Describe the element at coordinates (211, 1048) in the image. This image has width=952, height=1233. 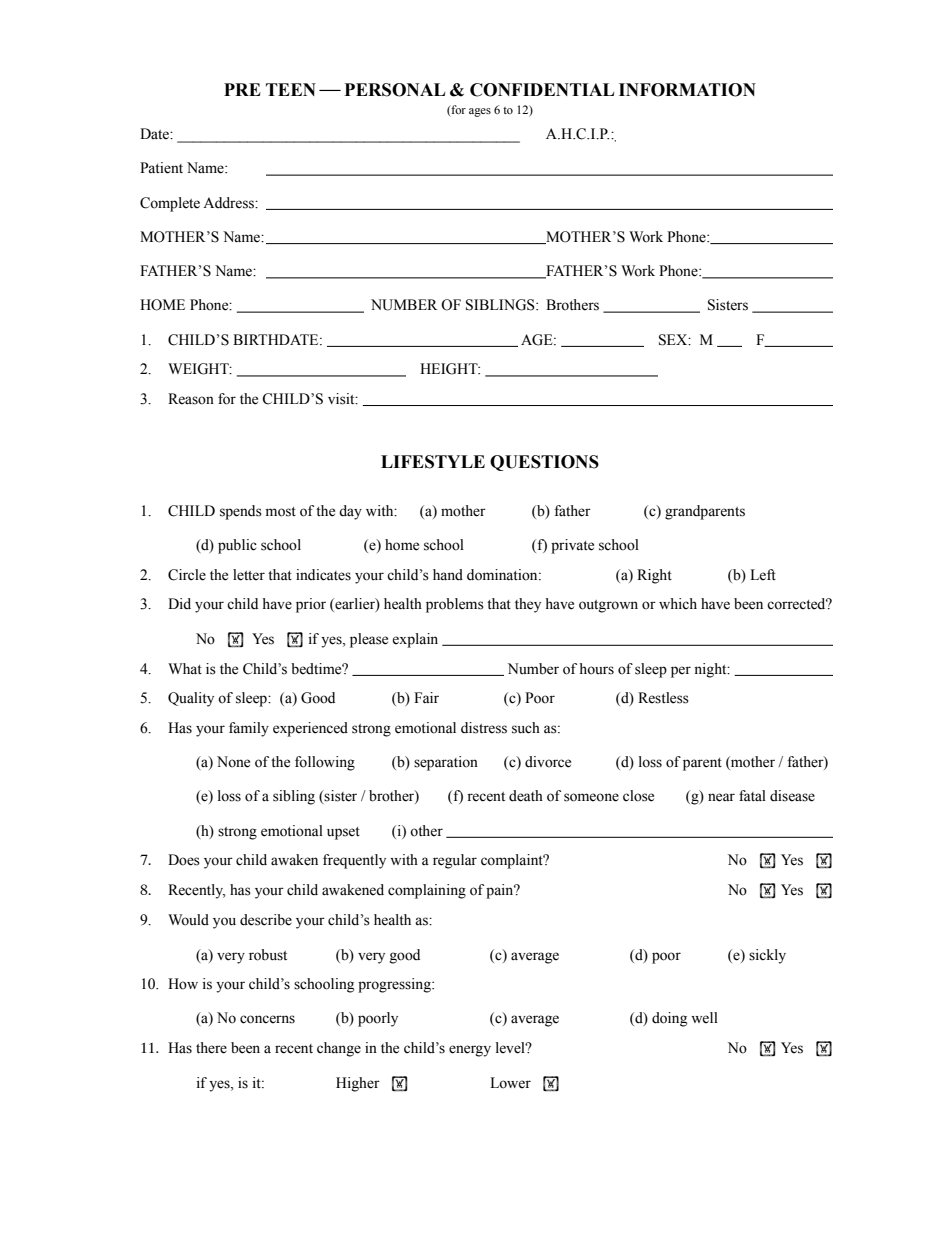
I see `there` at that location.
